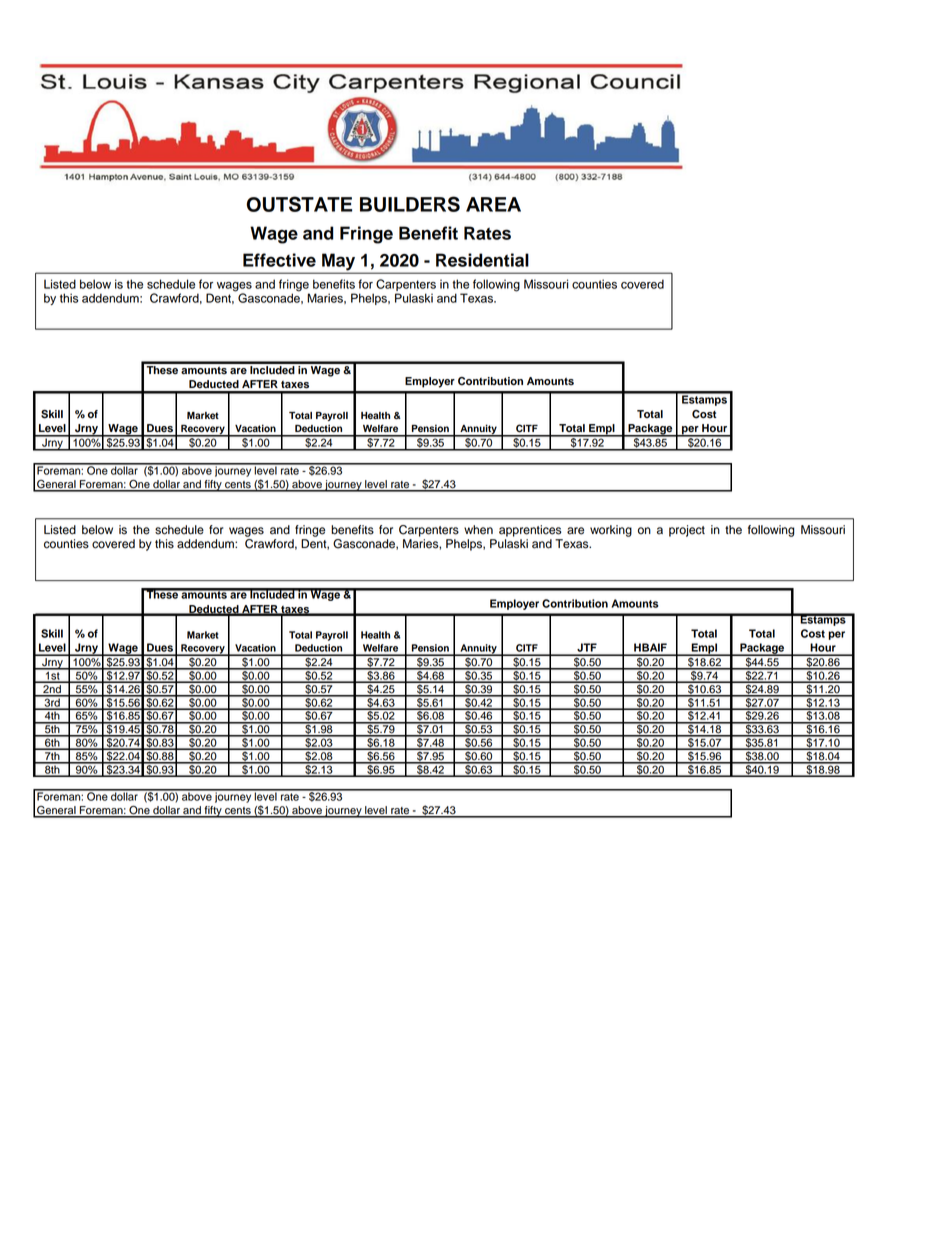 The image size is (952, 1233). Describe the element at coordinates (493, 204) in the document. I see `AREA` at that location.
